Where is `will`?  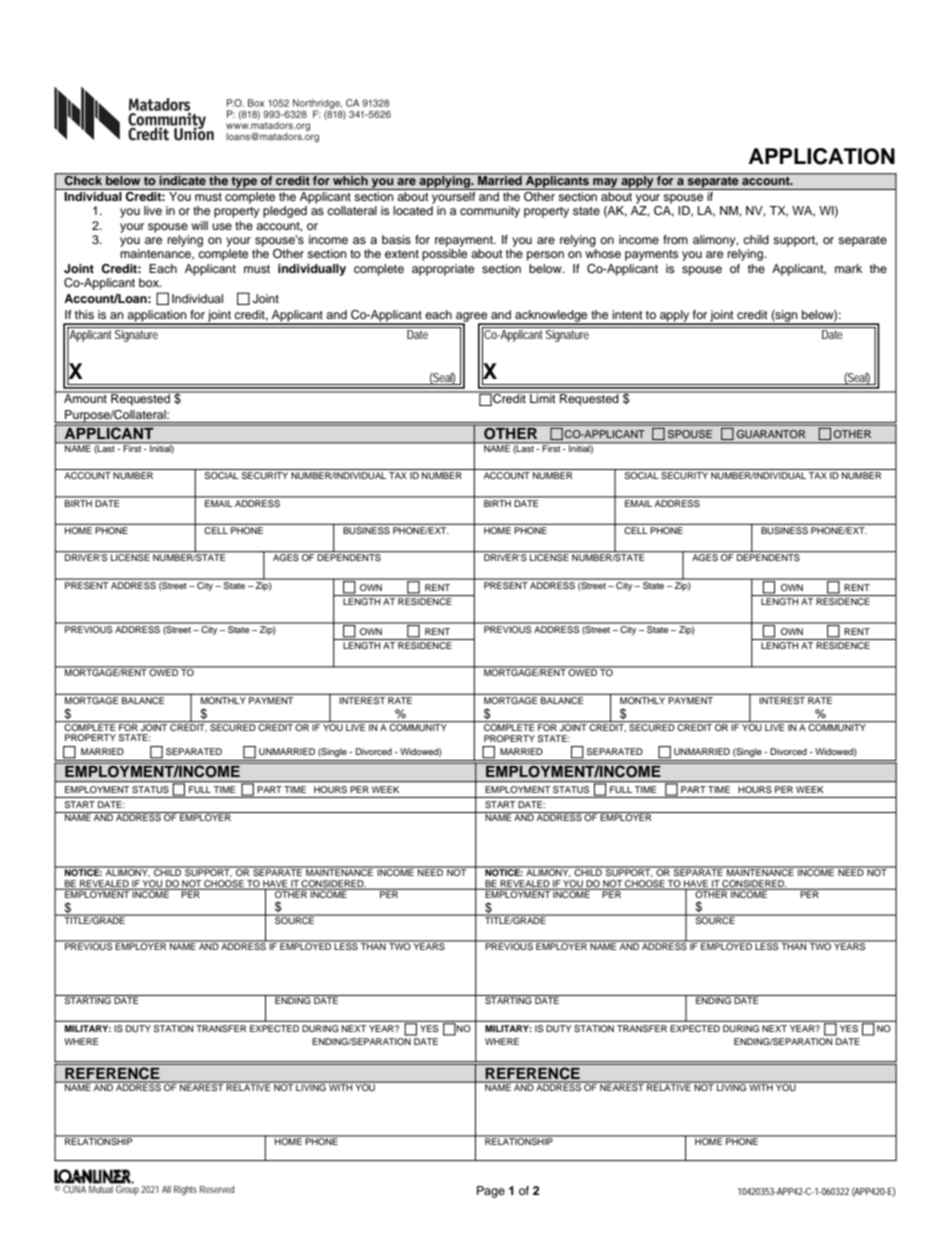 will is located at coordinates (199, 225).
